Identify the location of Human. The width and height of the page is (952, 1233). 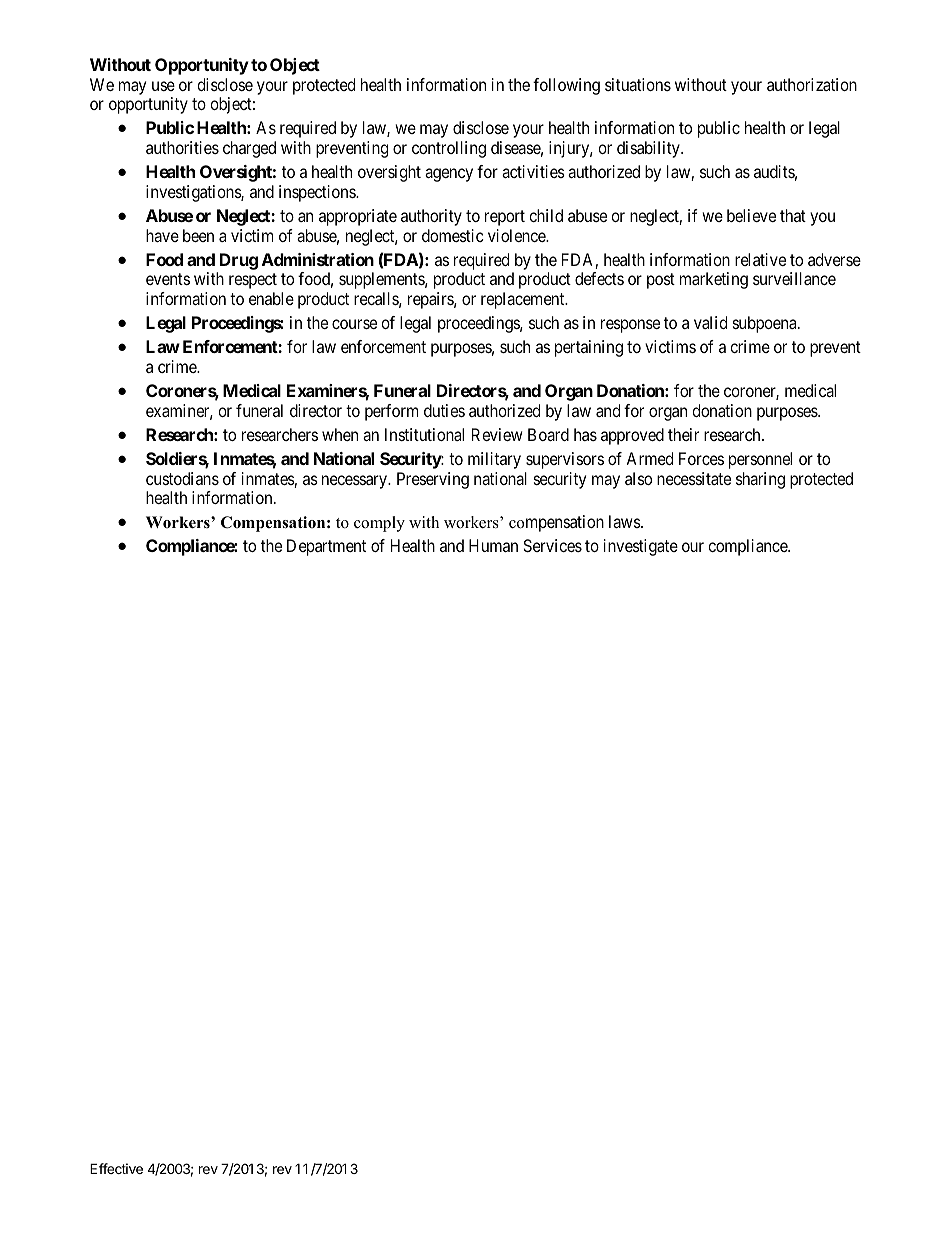
(493, 545).
